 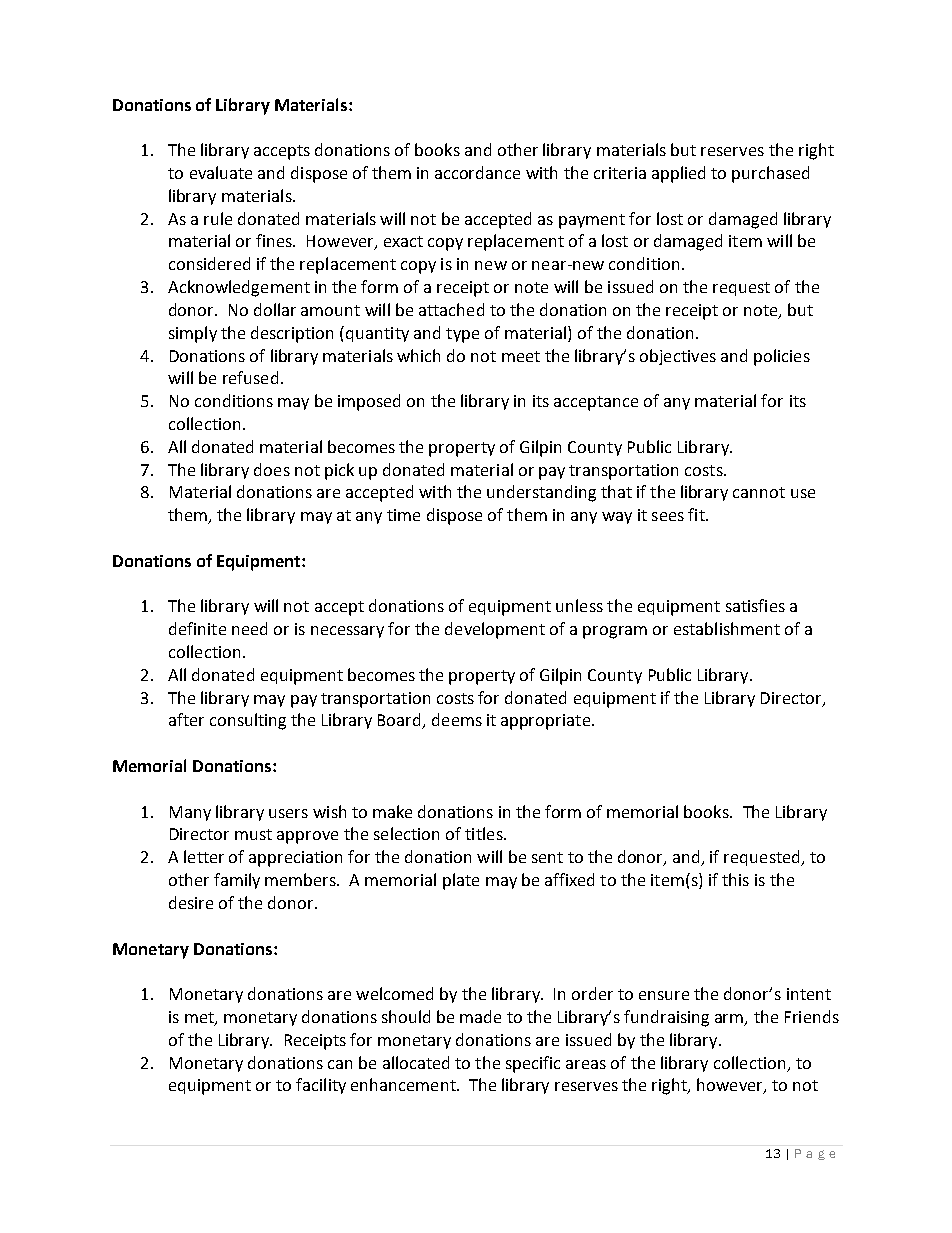 What do you see at coordinates (485, 833) in the page?
I see `titles` at bounding box center [485, 833].
